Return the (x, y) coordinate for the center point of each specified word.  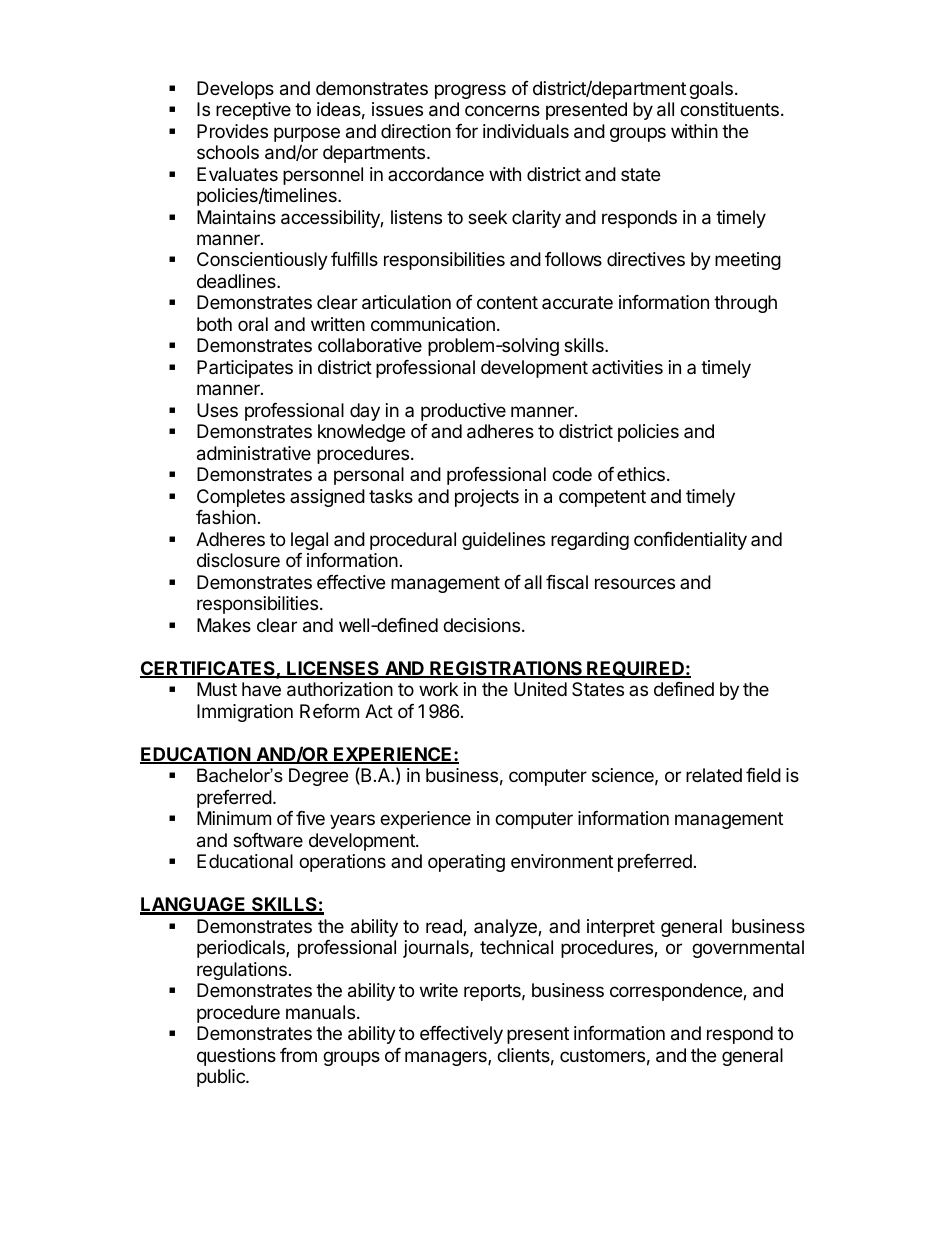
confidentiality (690, 541)
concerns (502, 110)
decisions (481, 625)
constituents (729, 109)
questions (236, 1057)
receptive (253, 111)
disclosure (238, 560)
